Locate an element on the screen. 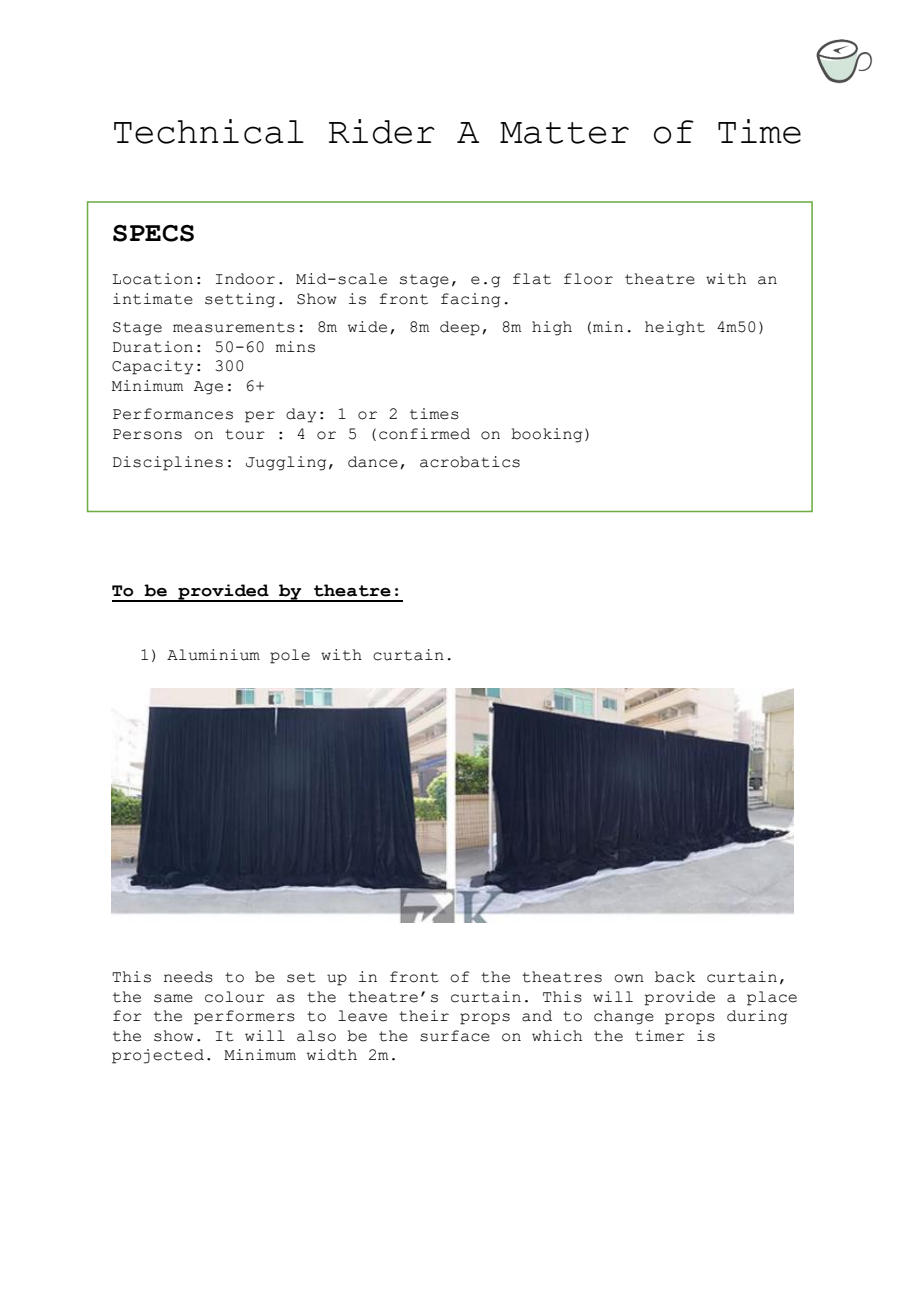 The height and width of the screenshot is (1308, 924). height is located at coordinates (675, 328).
